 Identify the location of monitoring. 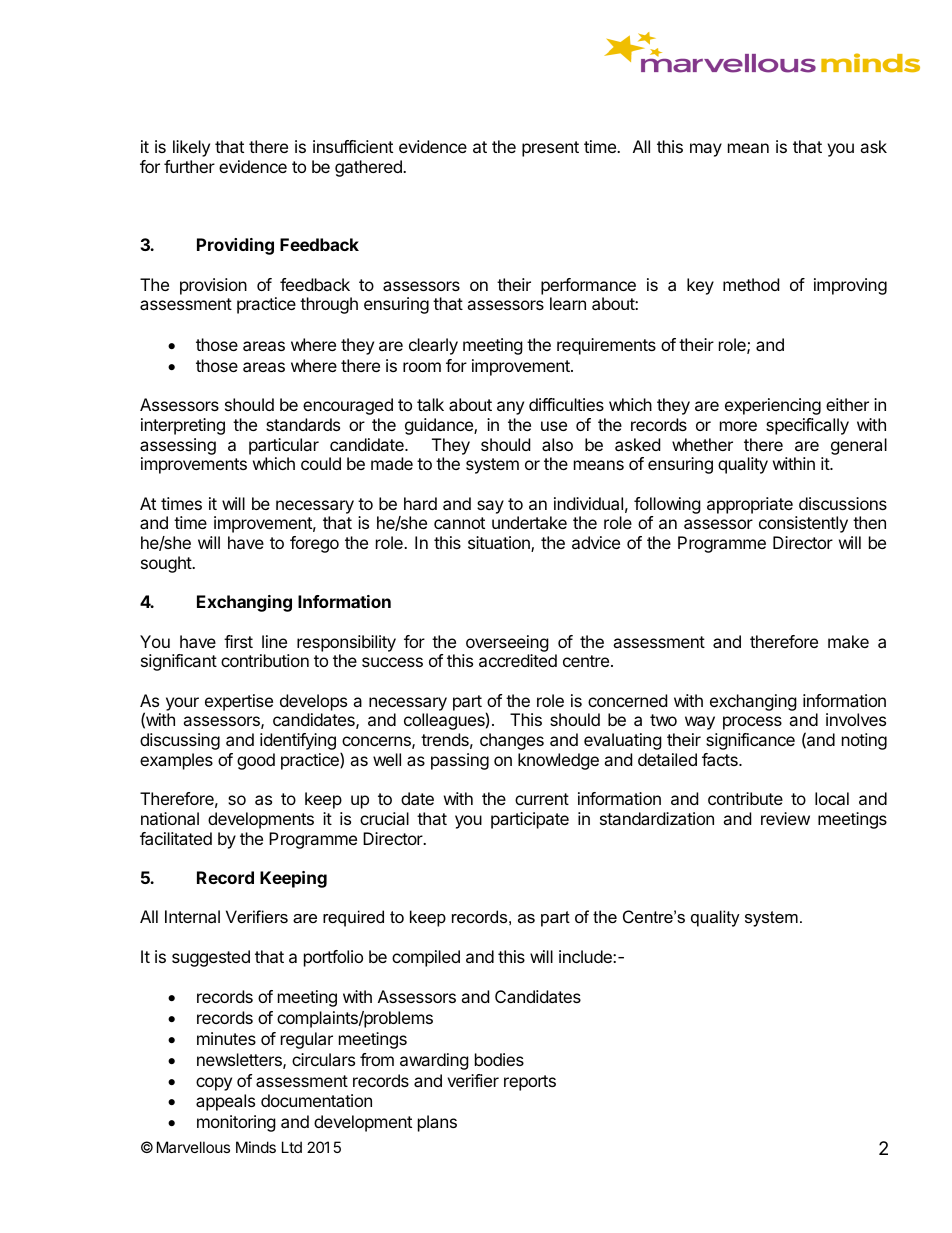
(236, 1123).
